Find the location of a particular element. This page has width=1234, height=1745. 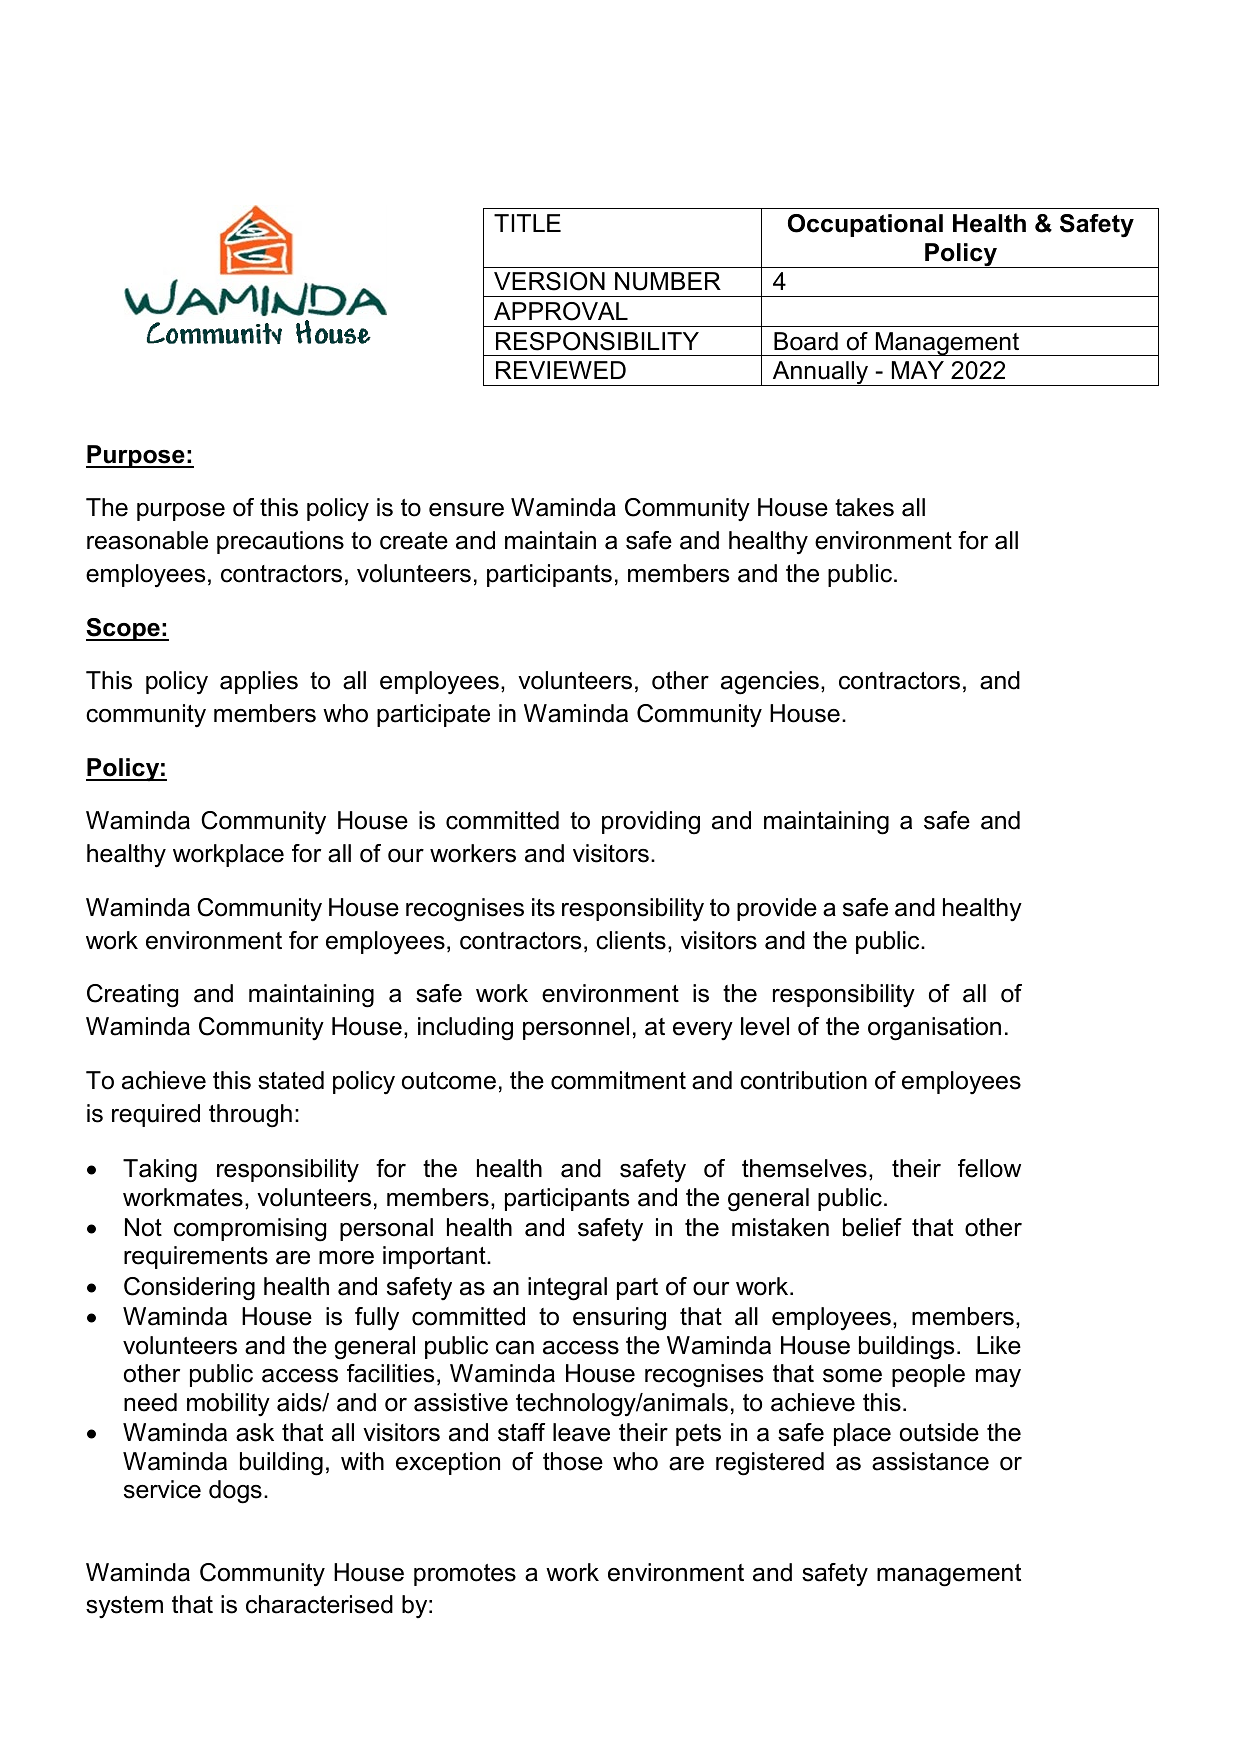

provide is located at coordinates (777, 909).
